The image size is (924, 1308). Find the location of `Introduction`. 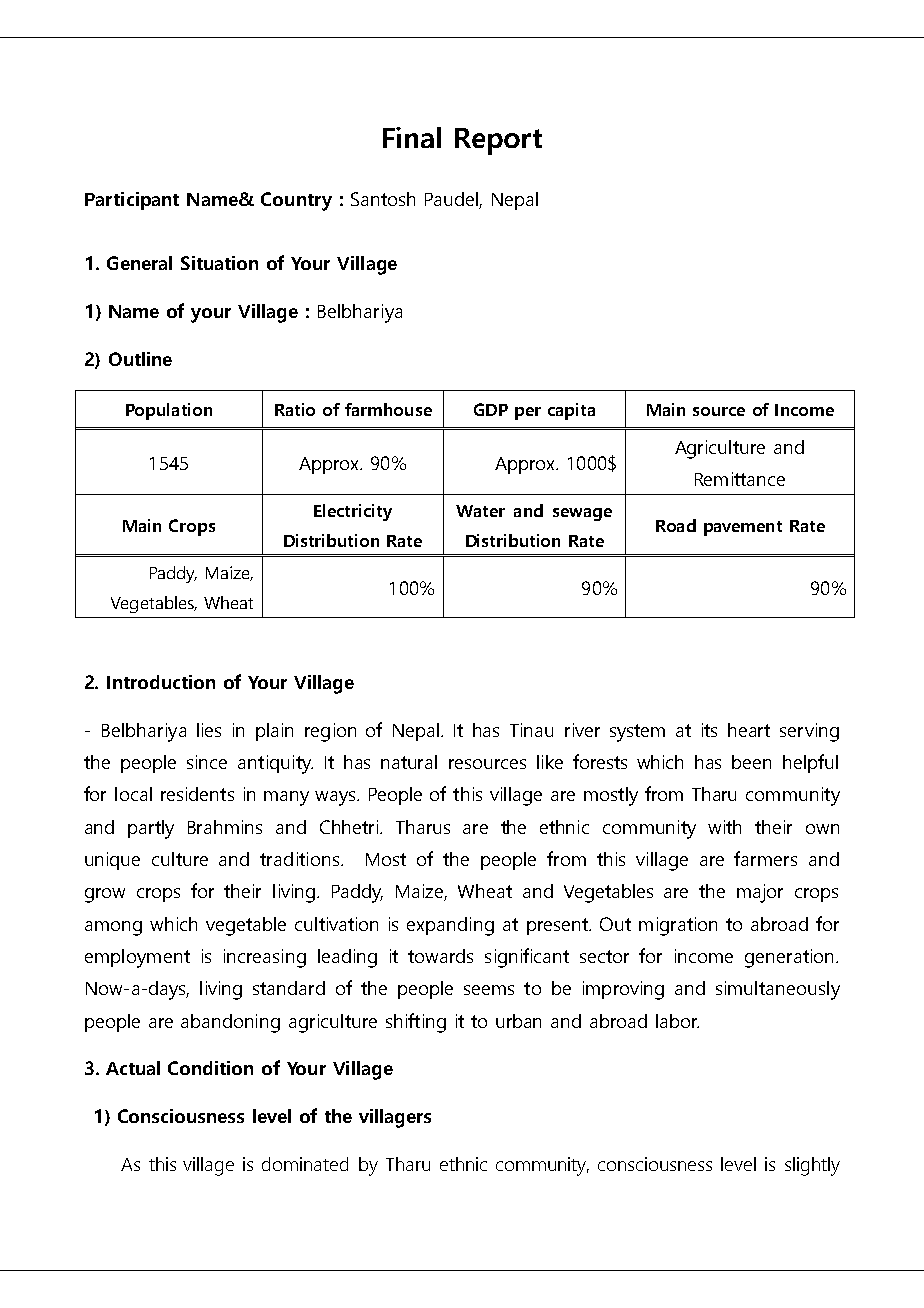

Introduction is located at coordinates (161, 682).
